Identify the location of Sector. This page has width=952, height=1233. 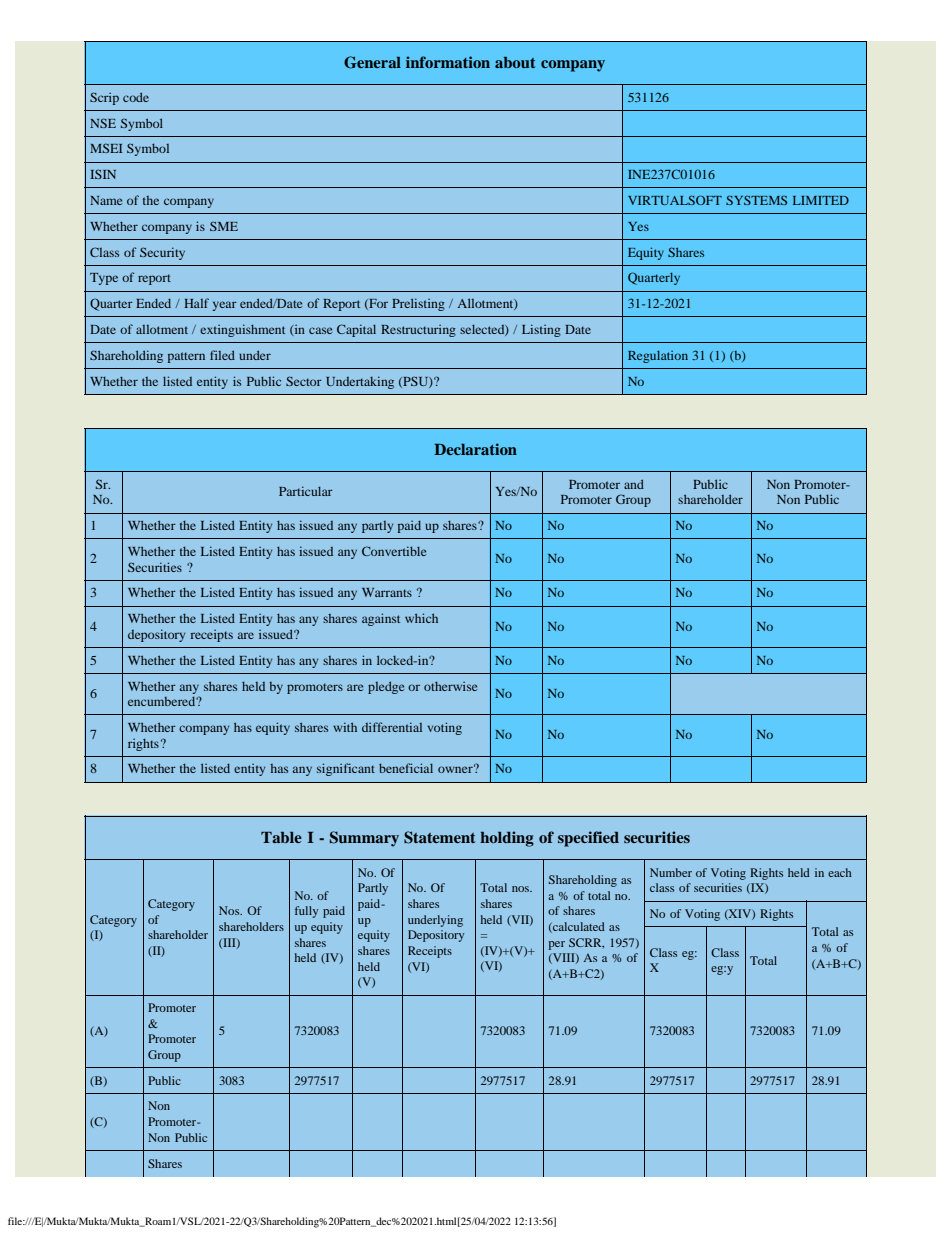
(304, 381).
